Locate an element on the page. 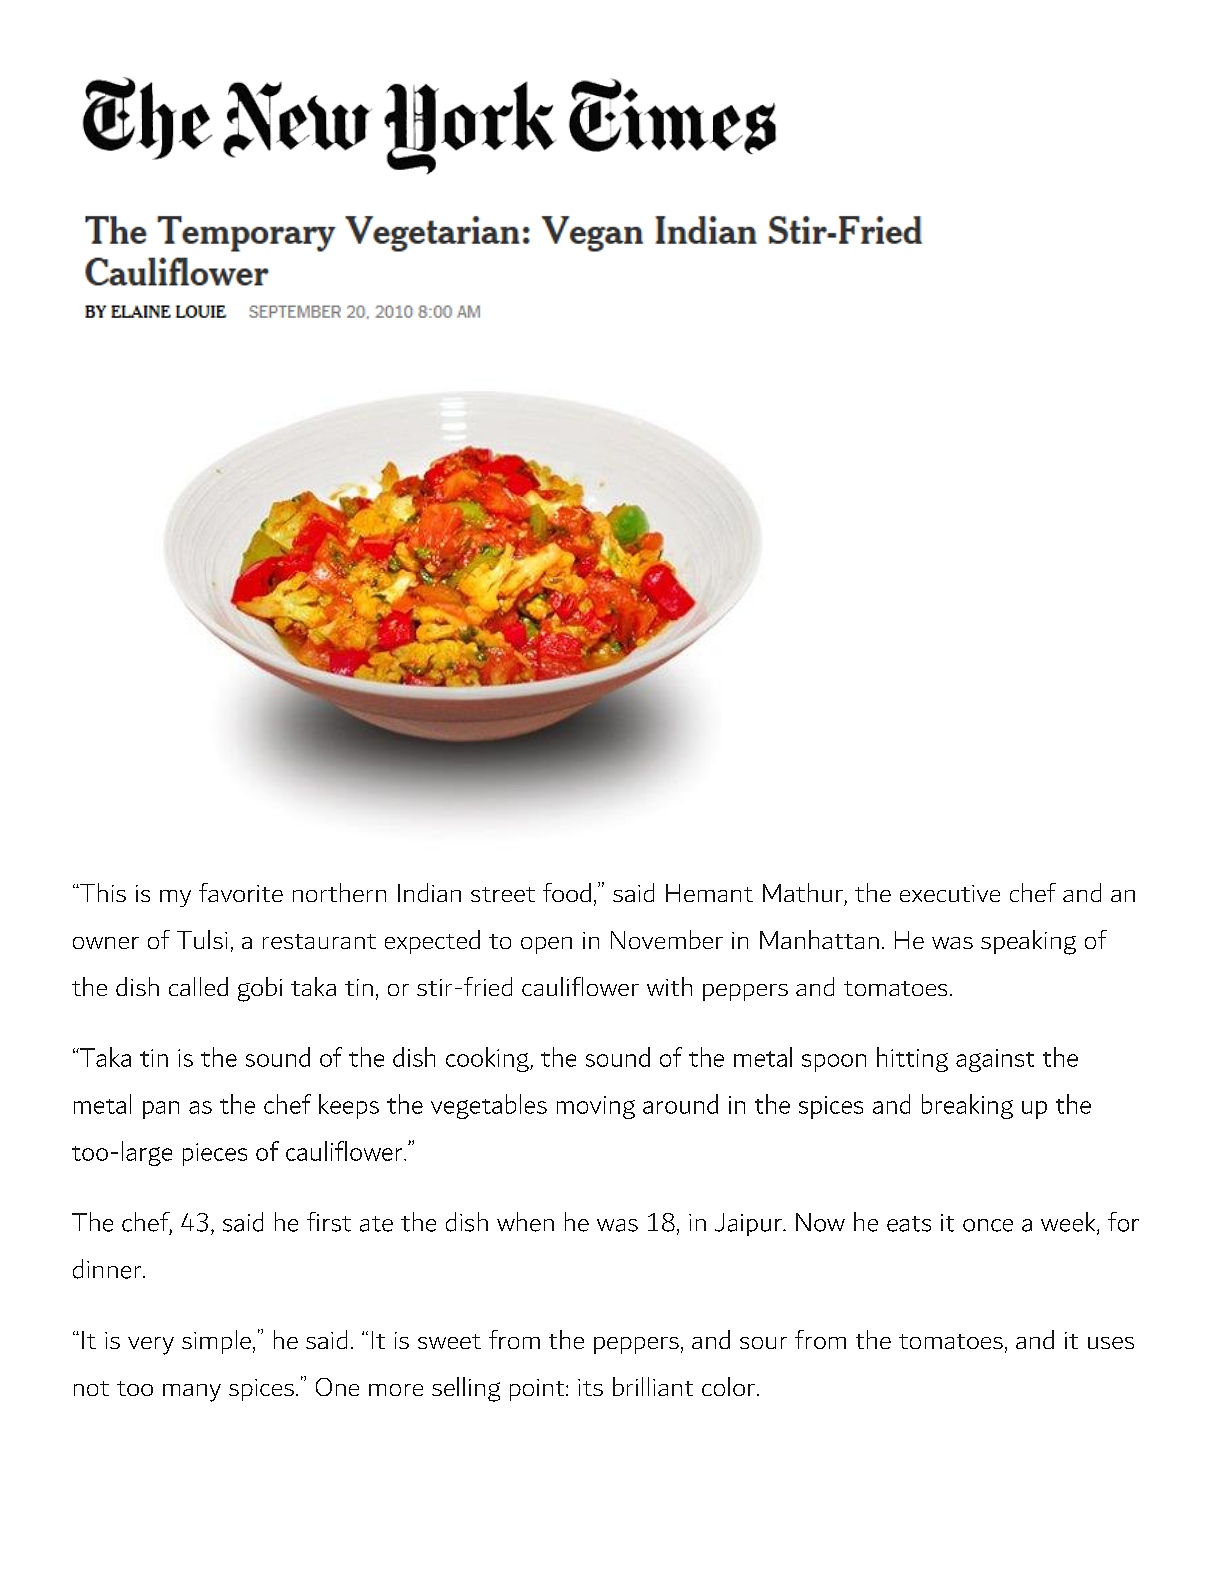 This document has width=1216, height=1573. moving is located at coordinates (596, 1107).
